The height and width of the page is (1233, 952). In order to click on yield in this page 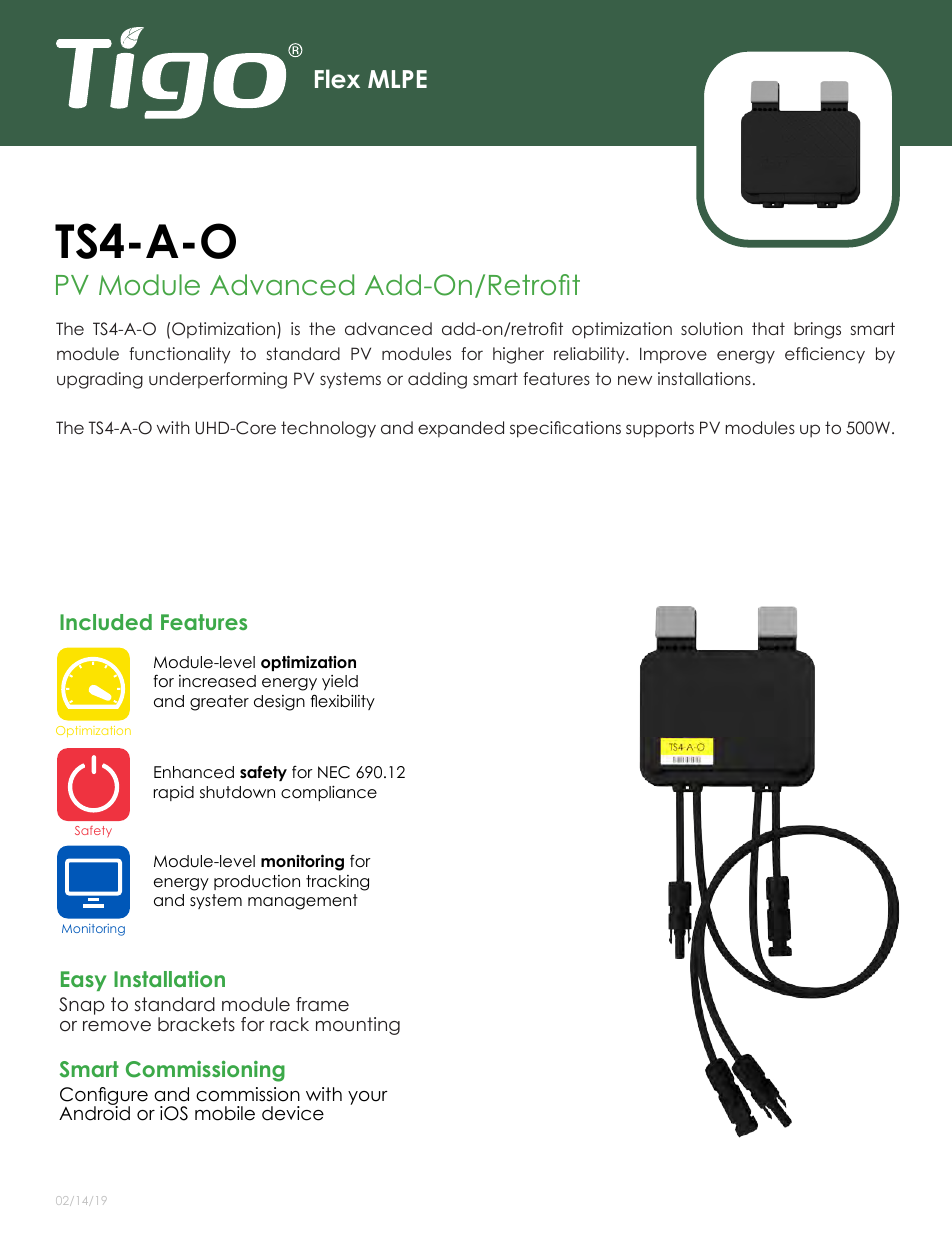, I will do `click(340, 682)`.
